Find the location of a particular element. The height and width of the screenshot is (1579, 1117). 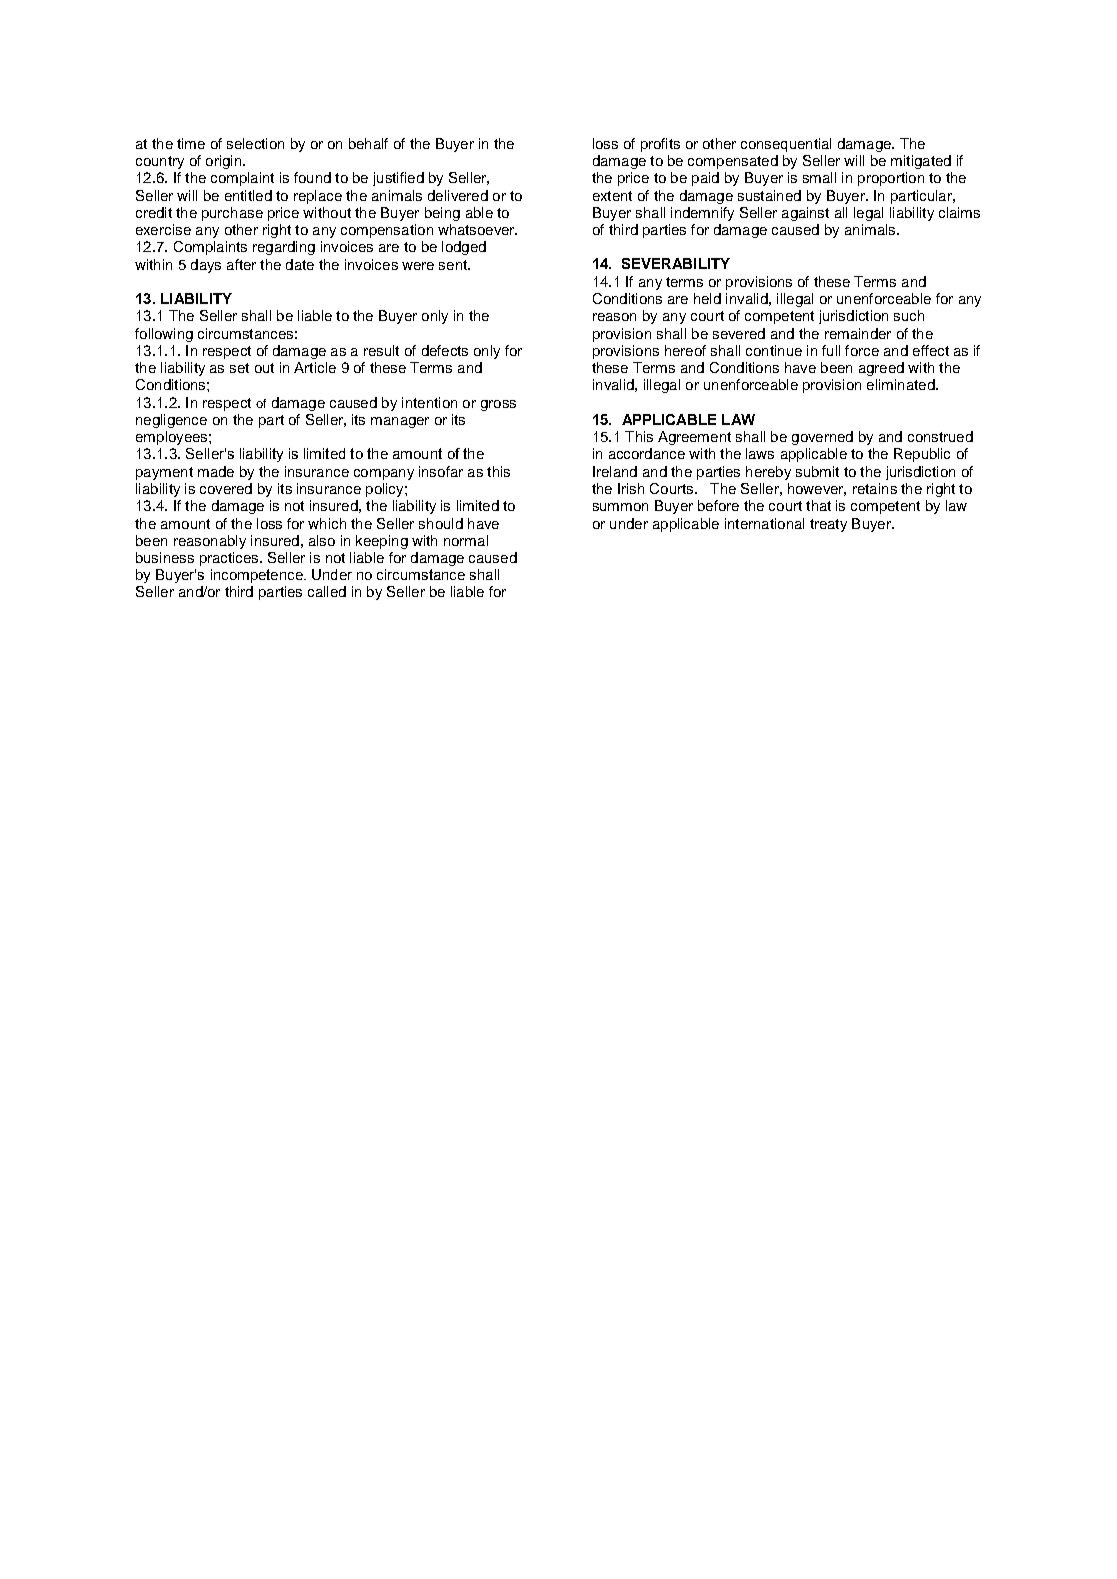

set is located at coordinates (239, 368).
